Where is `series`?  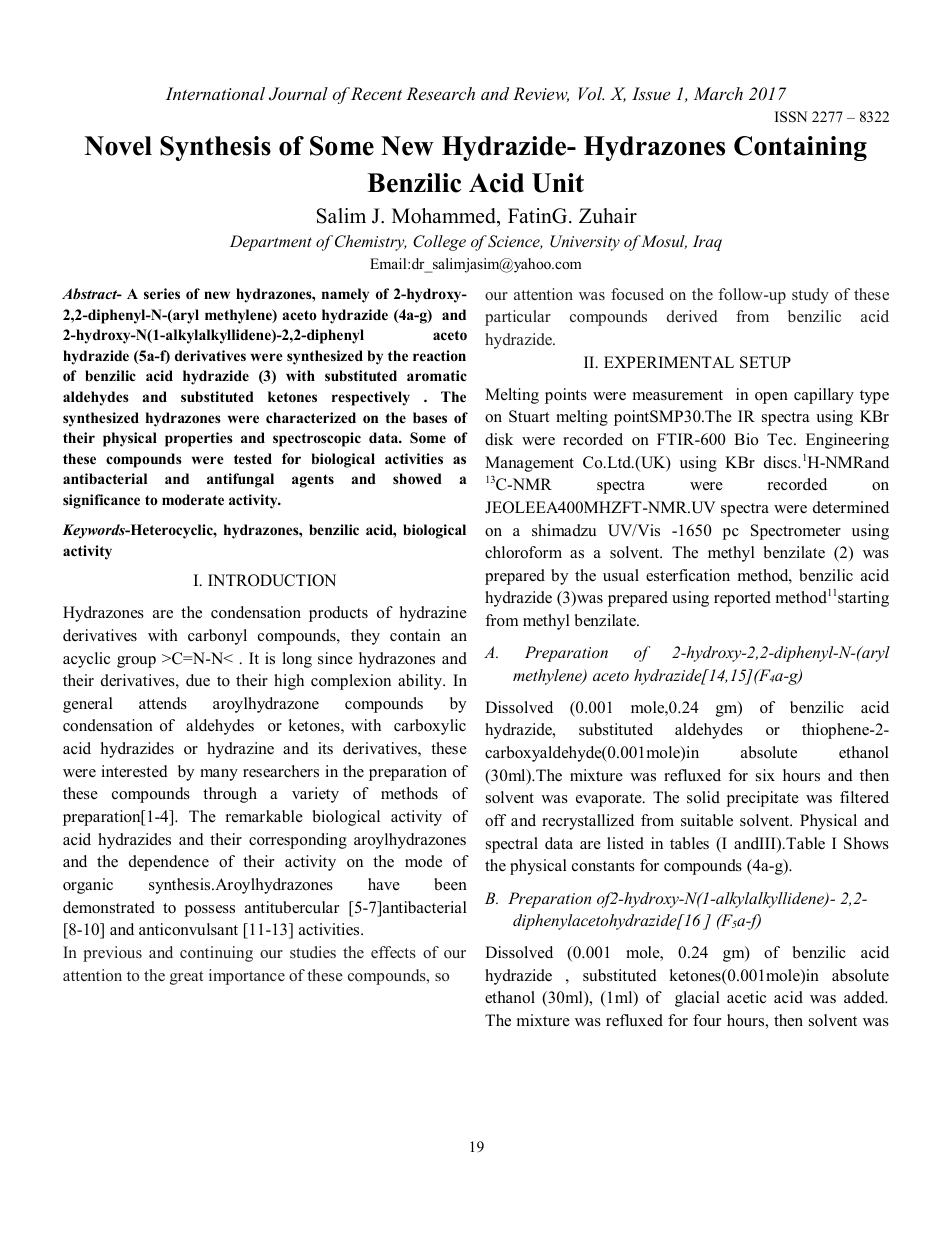 series is located at coordinates (162, 293).
